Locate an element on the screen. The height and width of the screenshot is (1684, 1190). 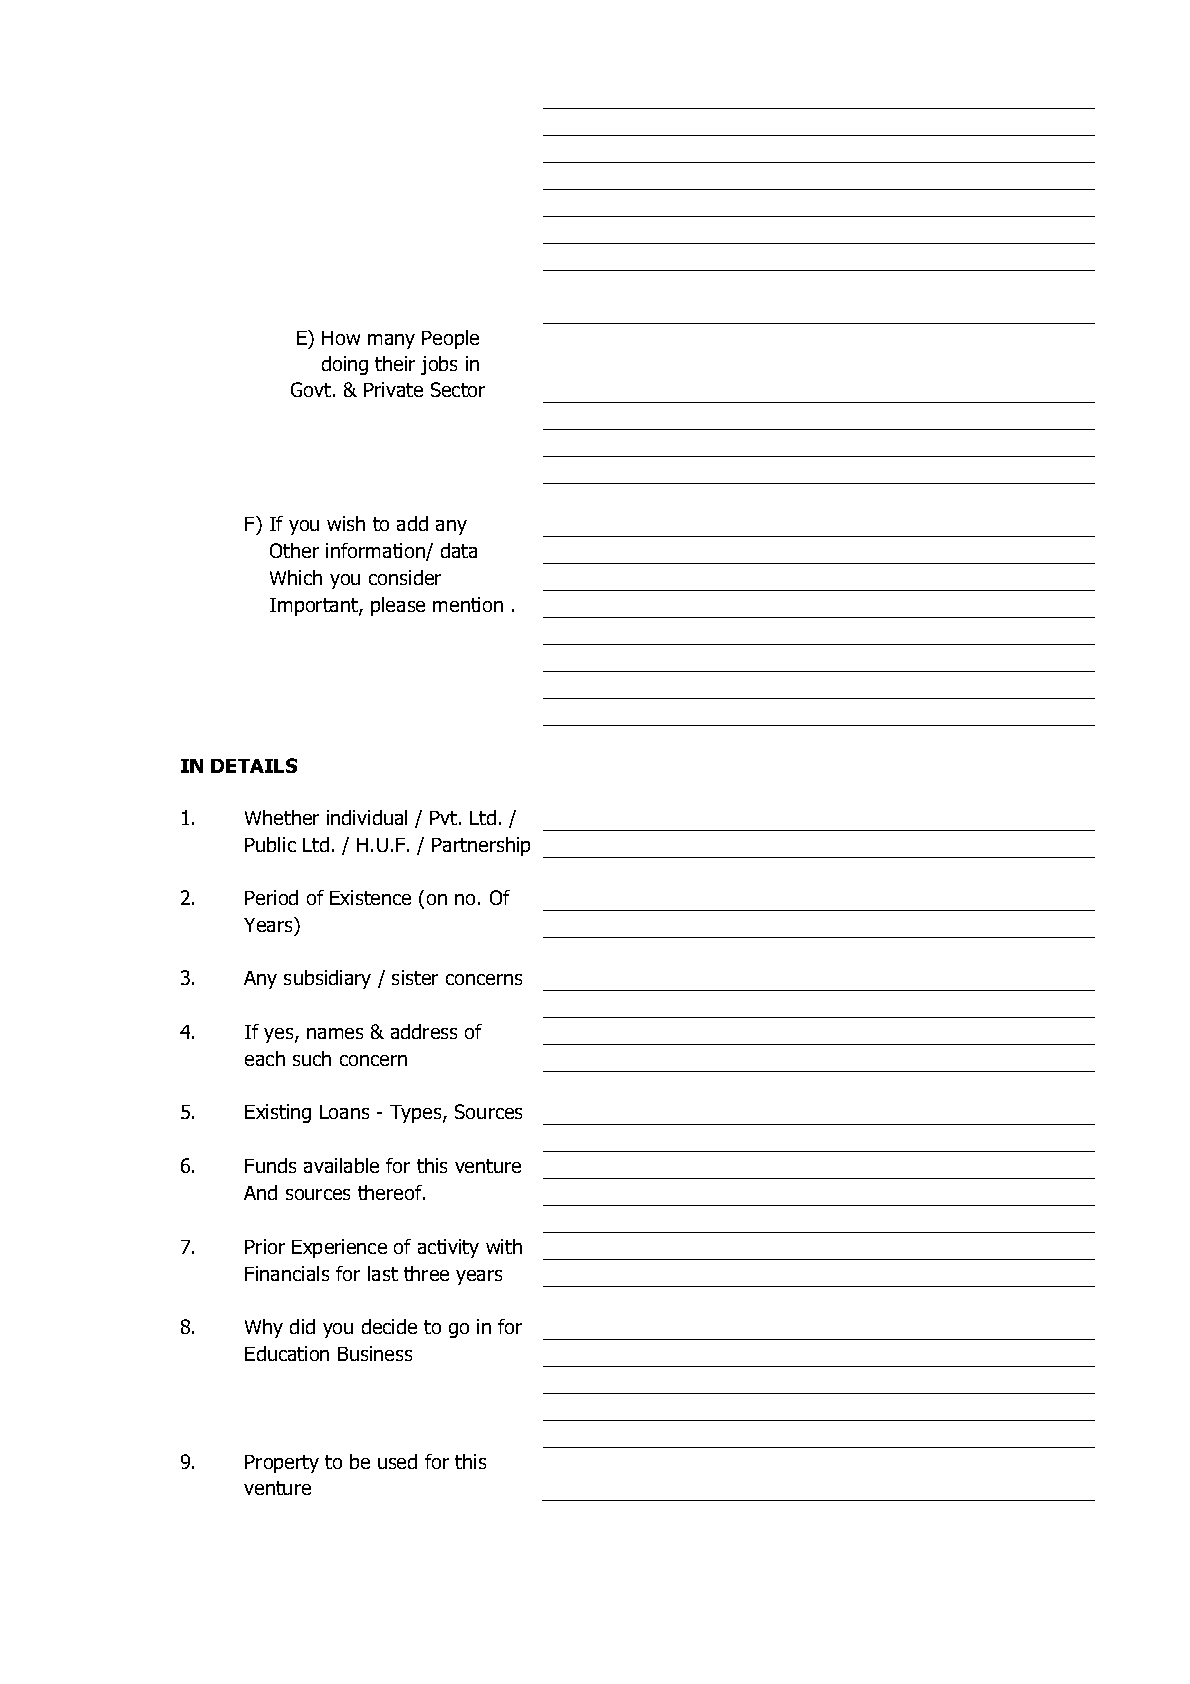
used is located at coordinates (397, 1461).
